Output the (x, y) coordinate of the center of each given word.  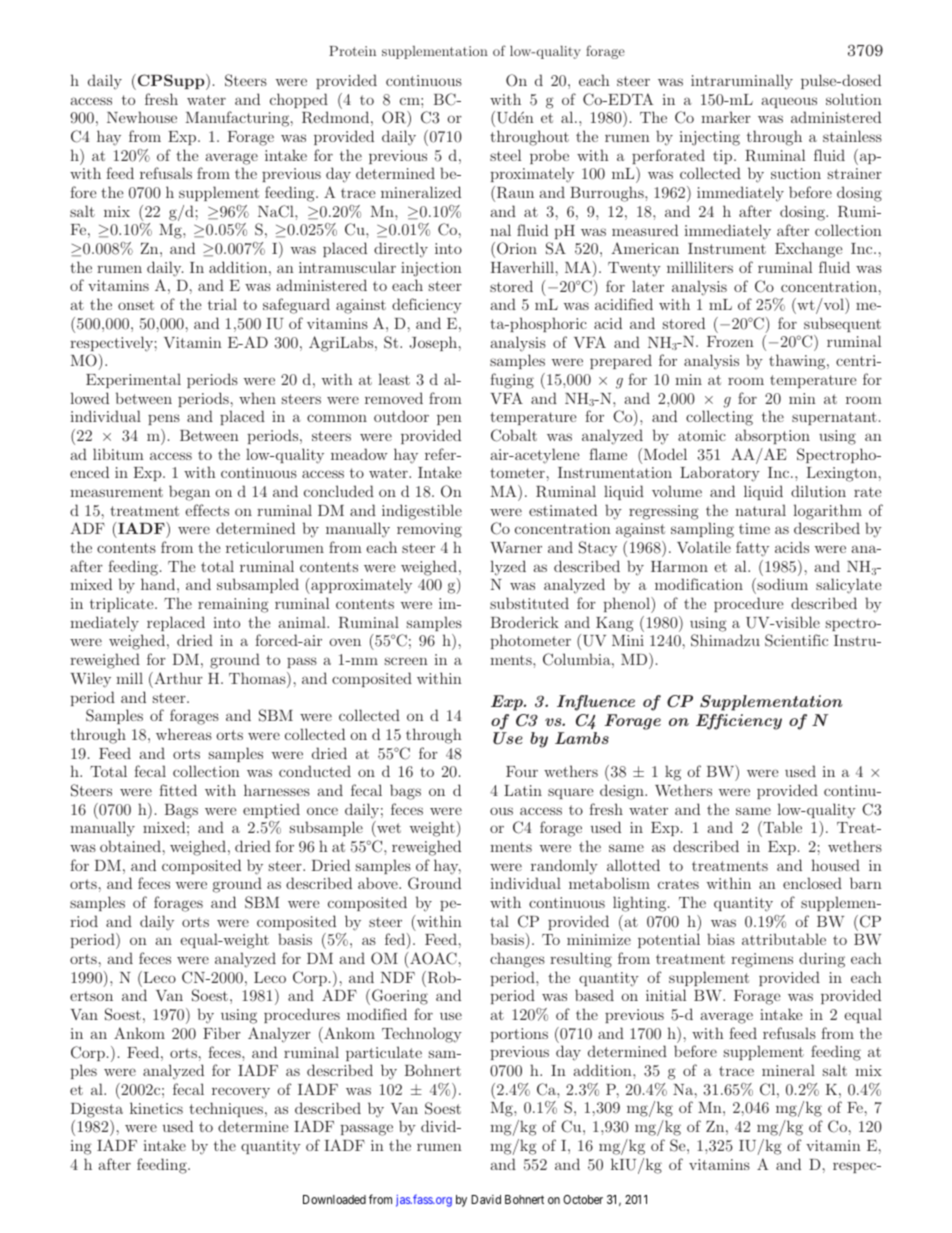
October (583, 1199)
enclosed (812, 883)
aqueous (789, 102)
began (189, 493)
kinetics (156, 1108)
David (486, 1199)
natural (760, 510)
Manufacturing (239, 119)
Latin (523, 790)
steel (505, 155)
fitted (178, 790)
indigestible (422, 512)
